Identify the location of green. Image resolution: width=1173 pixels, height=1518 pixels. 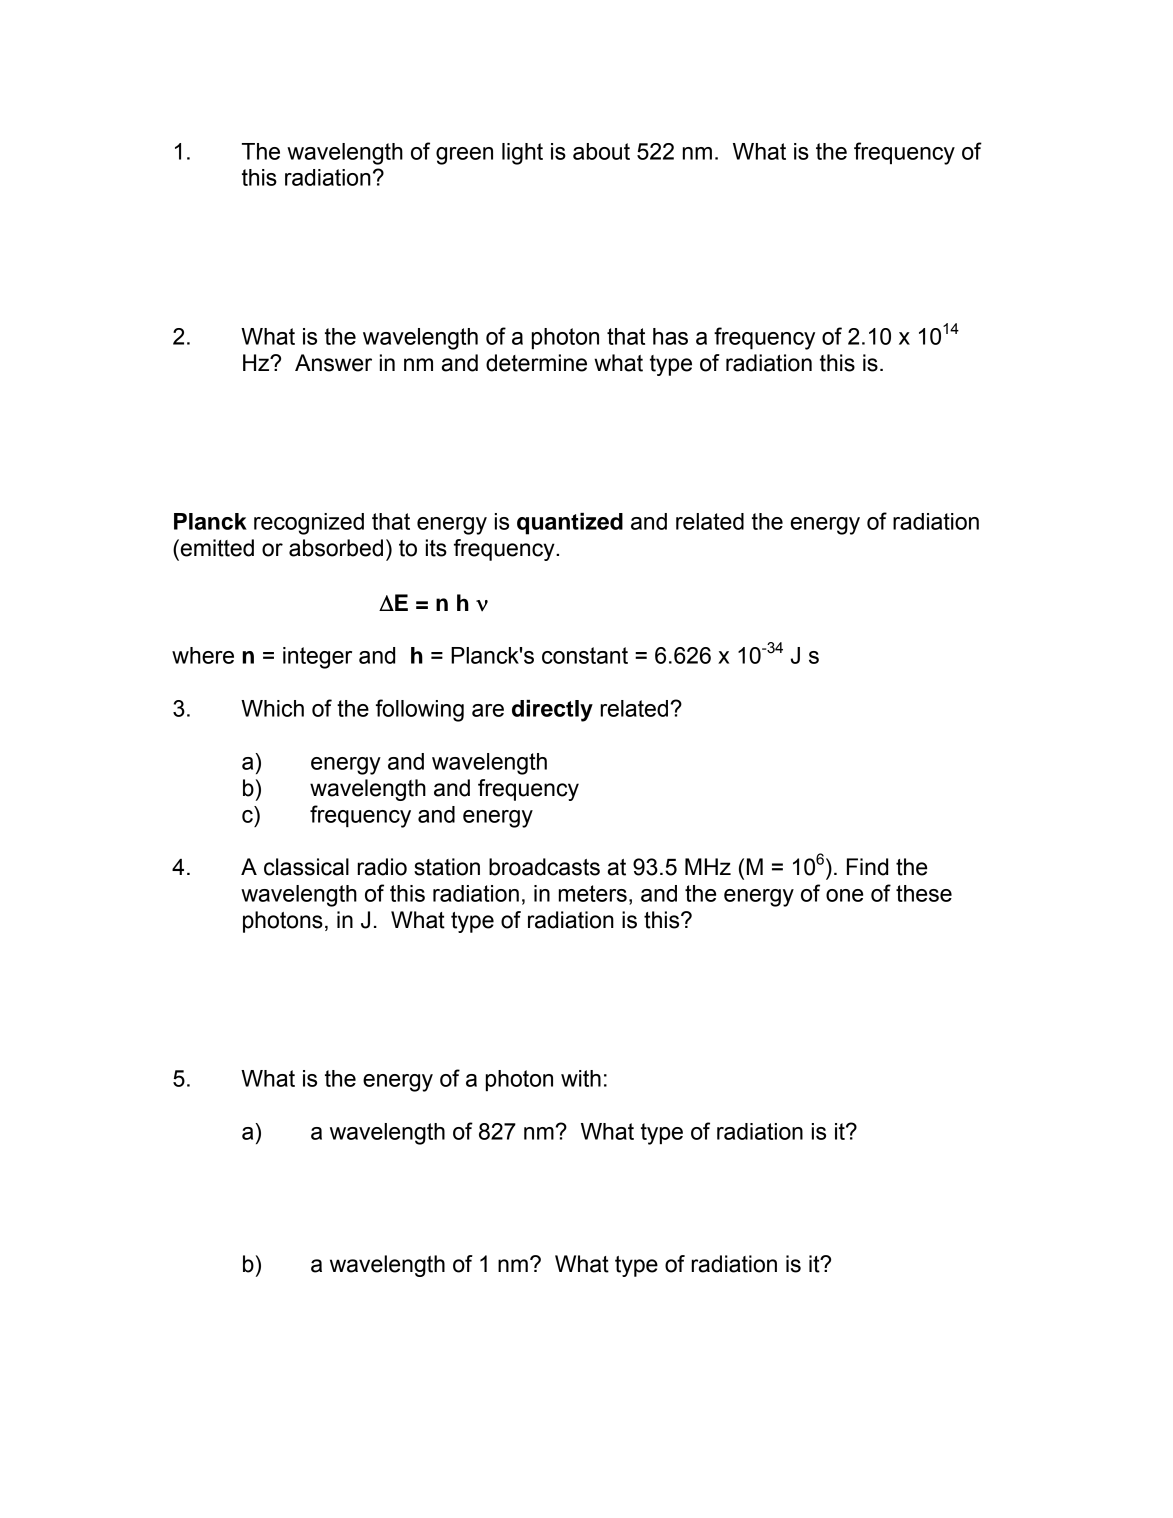
(464, 156).
